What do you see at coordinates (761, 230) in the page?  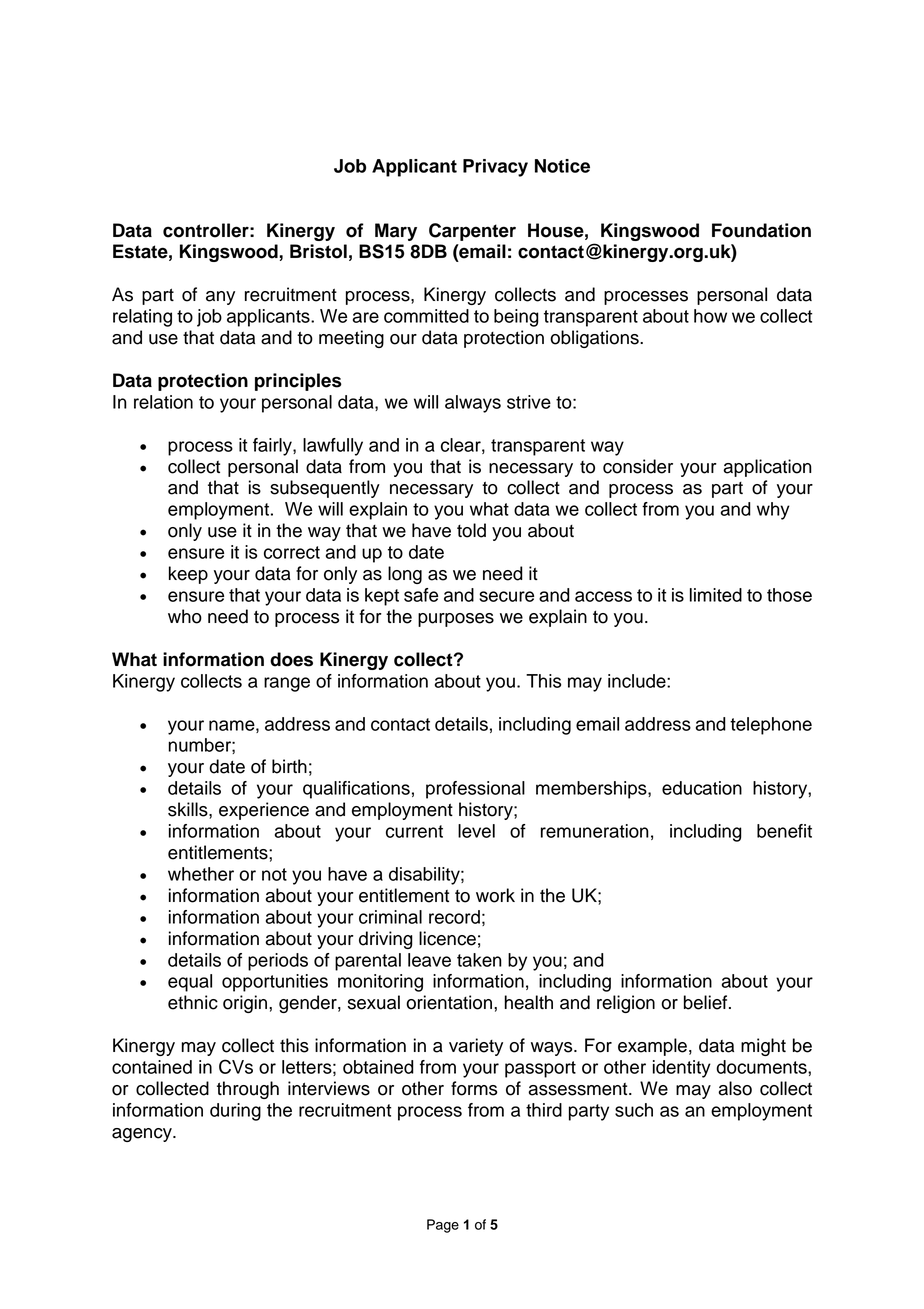 I see `Foundation` at bounding box center [761, 230].
